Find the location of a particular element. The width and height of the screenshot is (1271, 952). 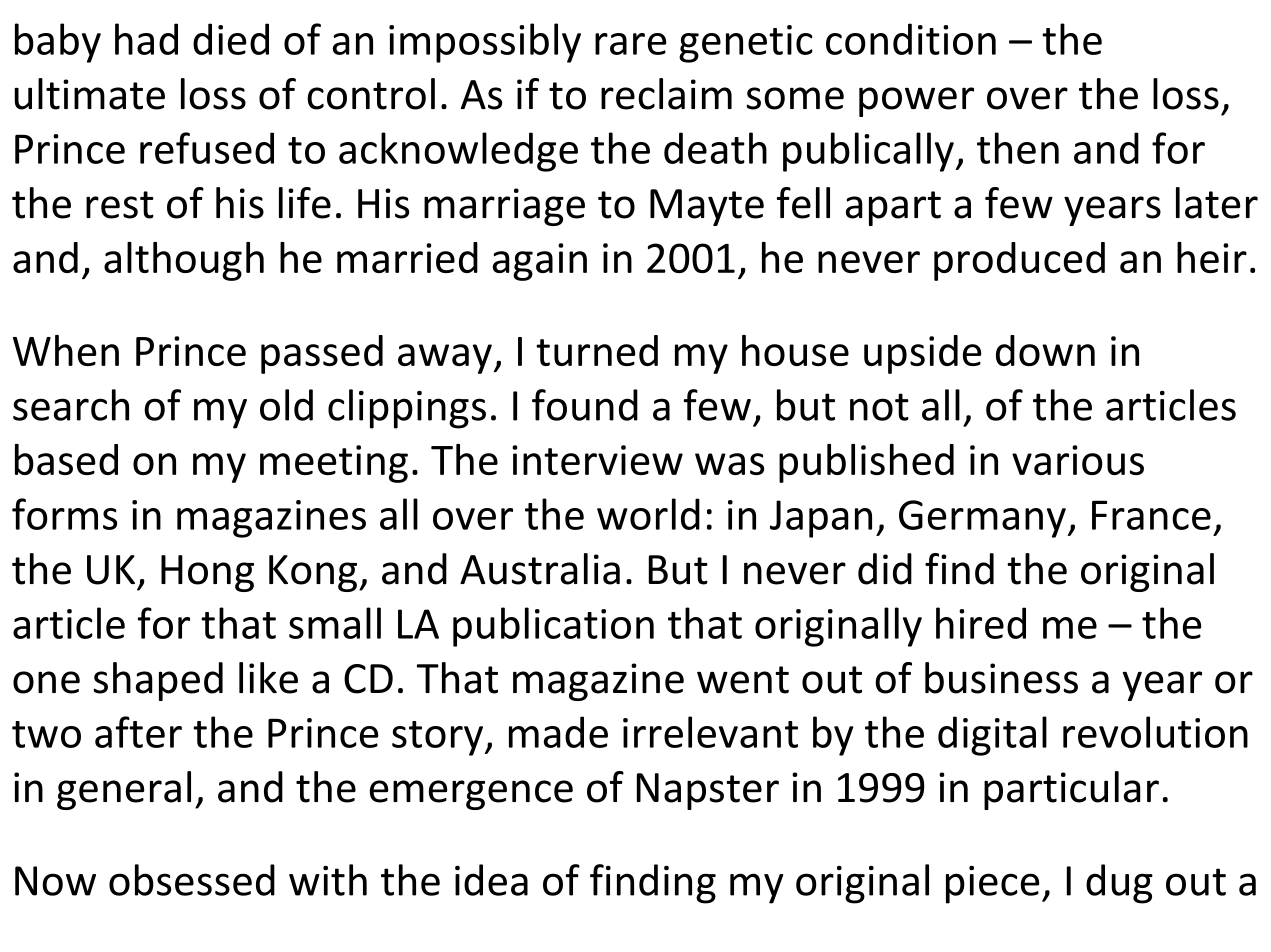

interview is located at coordinates (597, 460).
